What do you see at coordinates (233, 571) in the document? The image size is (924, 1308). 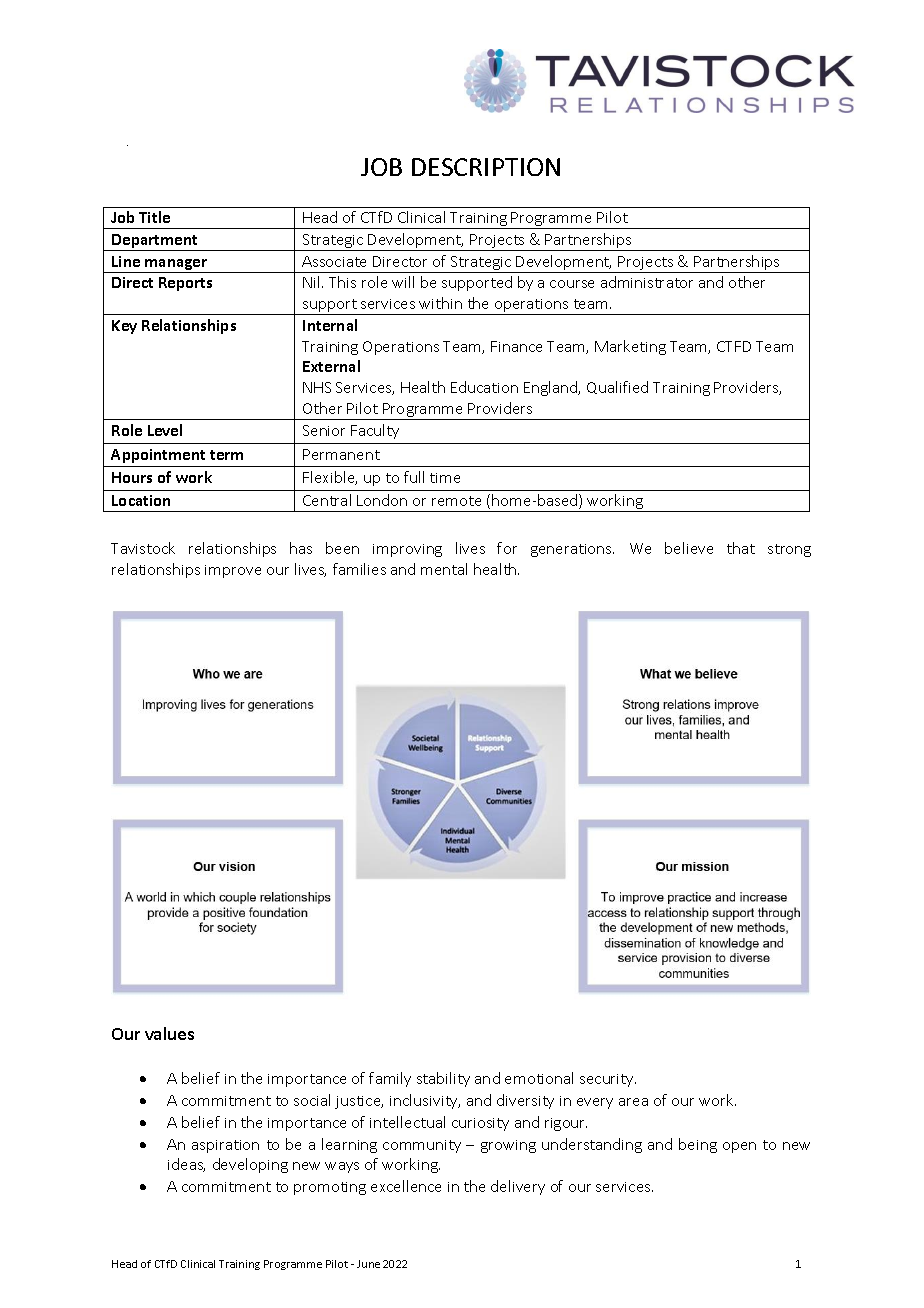 I see `improve` at bounding box center [233, 571].
